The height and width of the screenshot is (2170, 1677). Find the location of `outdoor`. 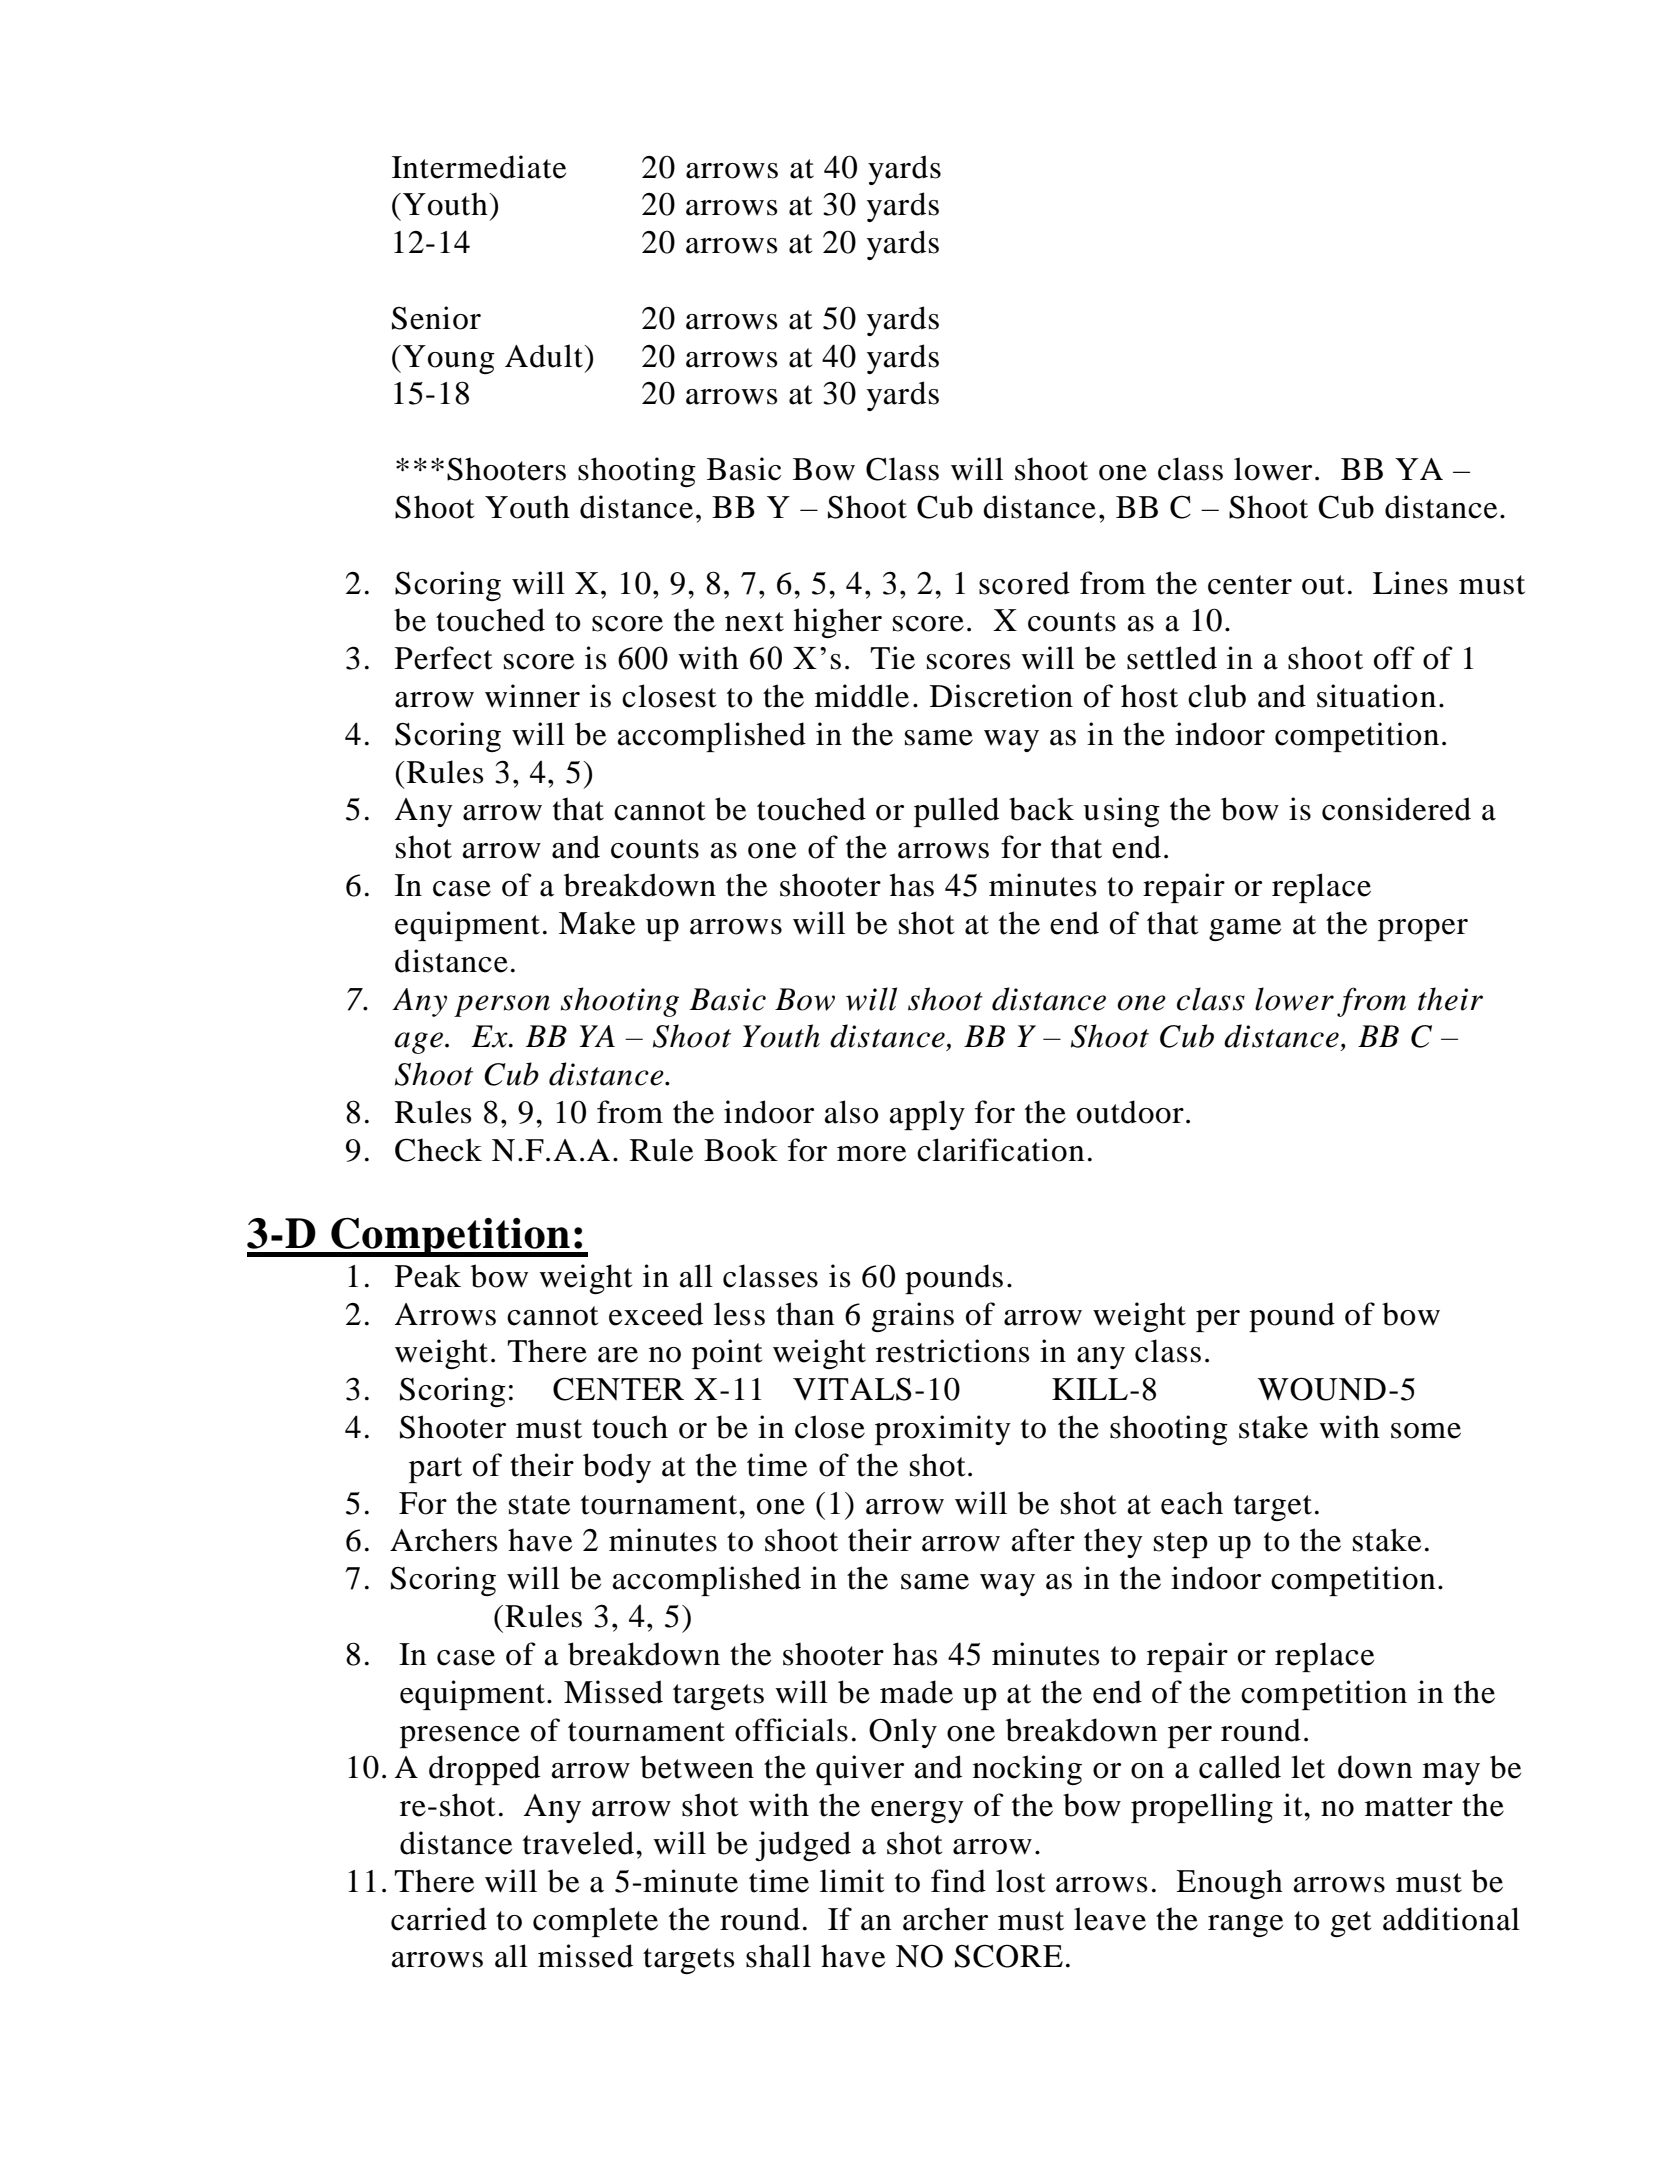

outdoor is located at coordinates (1130, 1112).
